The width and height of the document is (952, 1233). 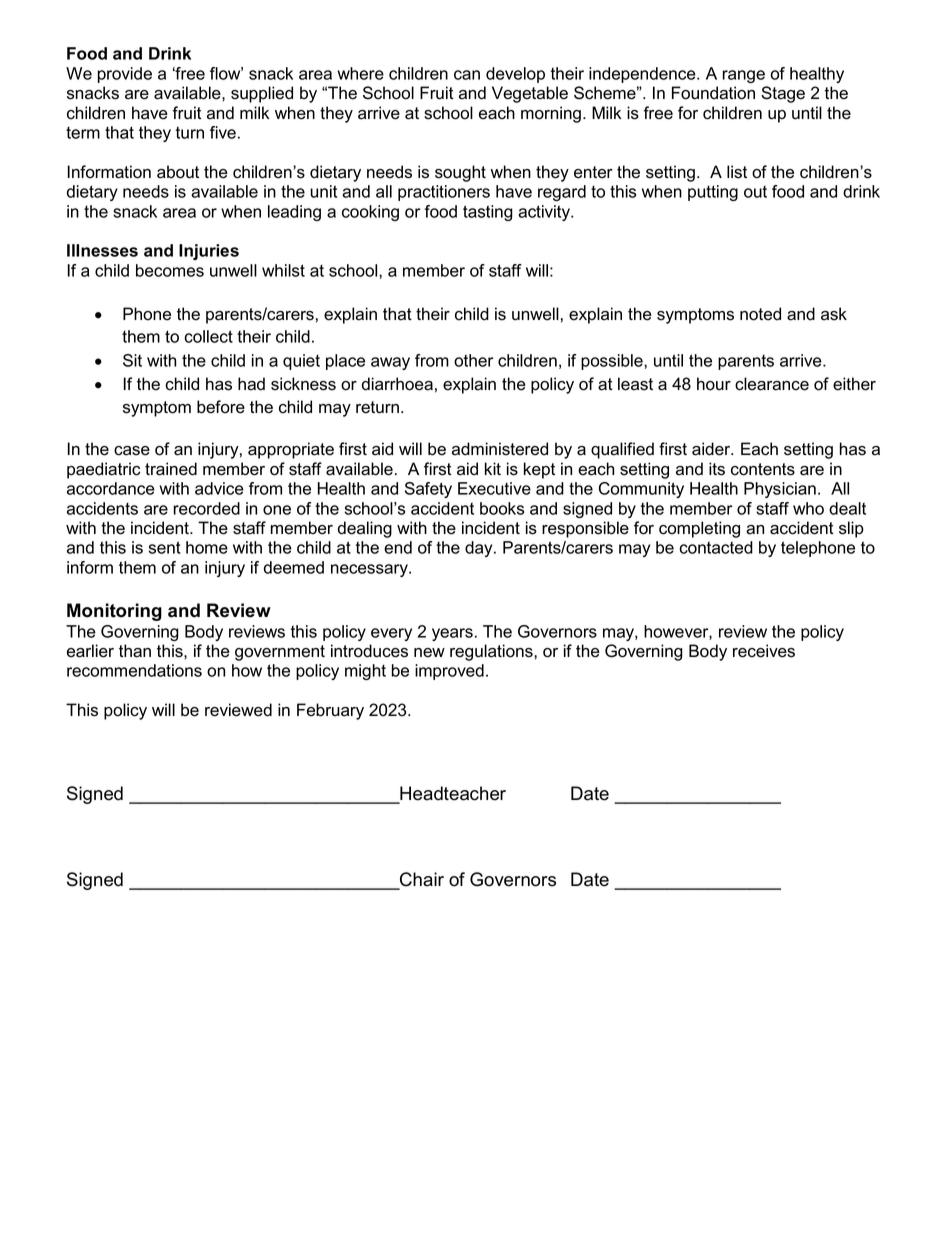 What do you see at coordinates (134, 670) in the document?
I see `recommendations` at bounding box center [134, 670].
